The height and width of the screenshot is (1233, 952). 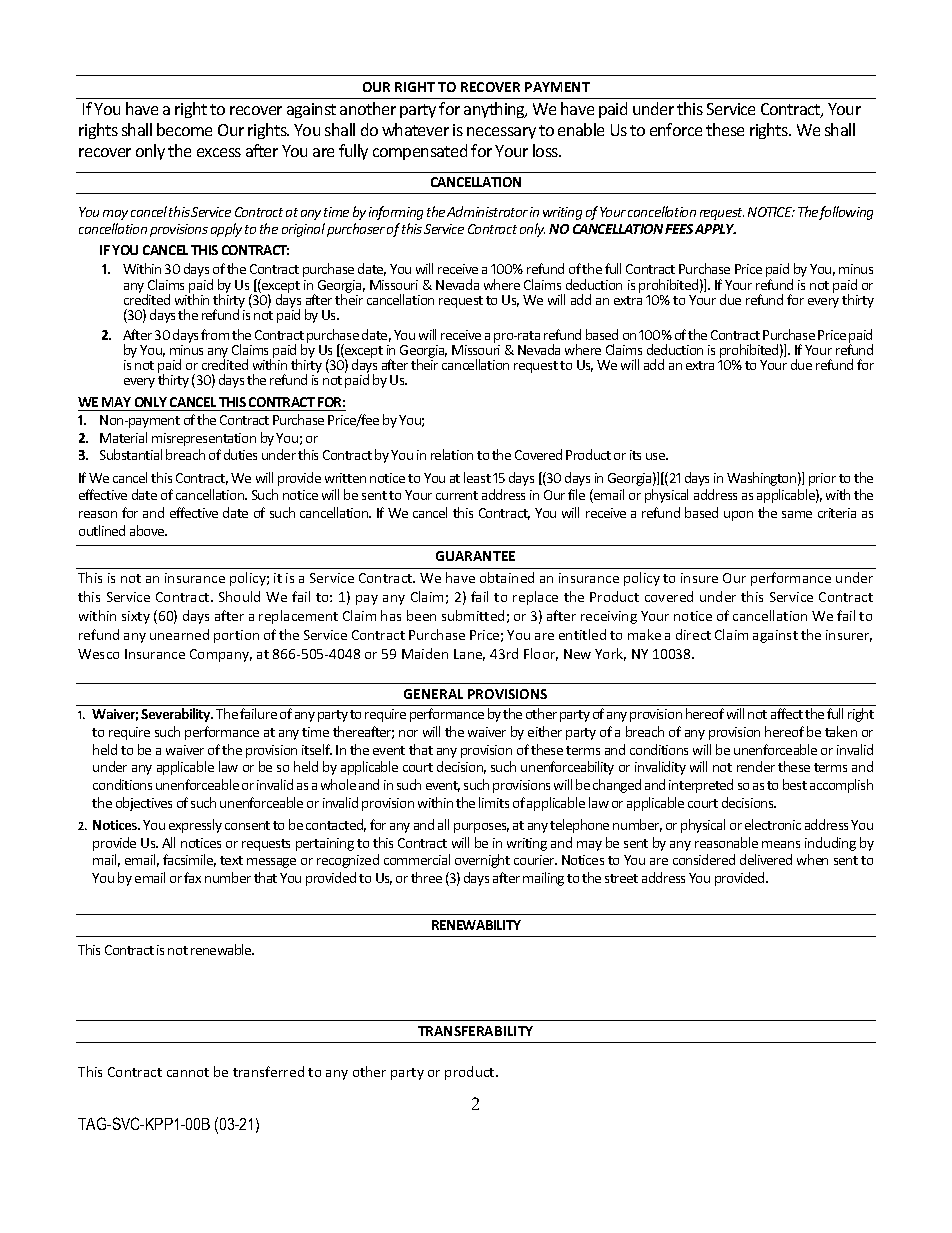 What do you see at coordinates (787, 713) in the screenshot?
I see `affect` at bounding box center [787, 713].
